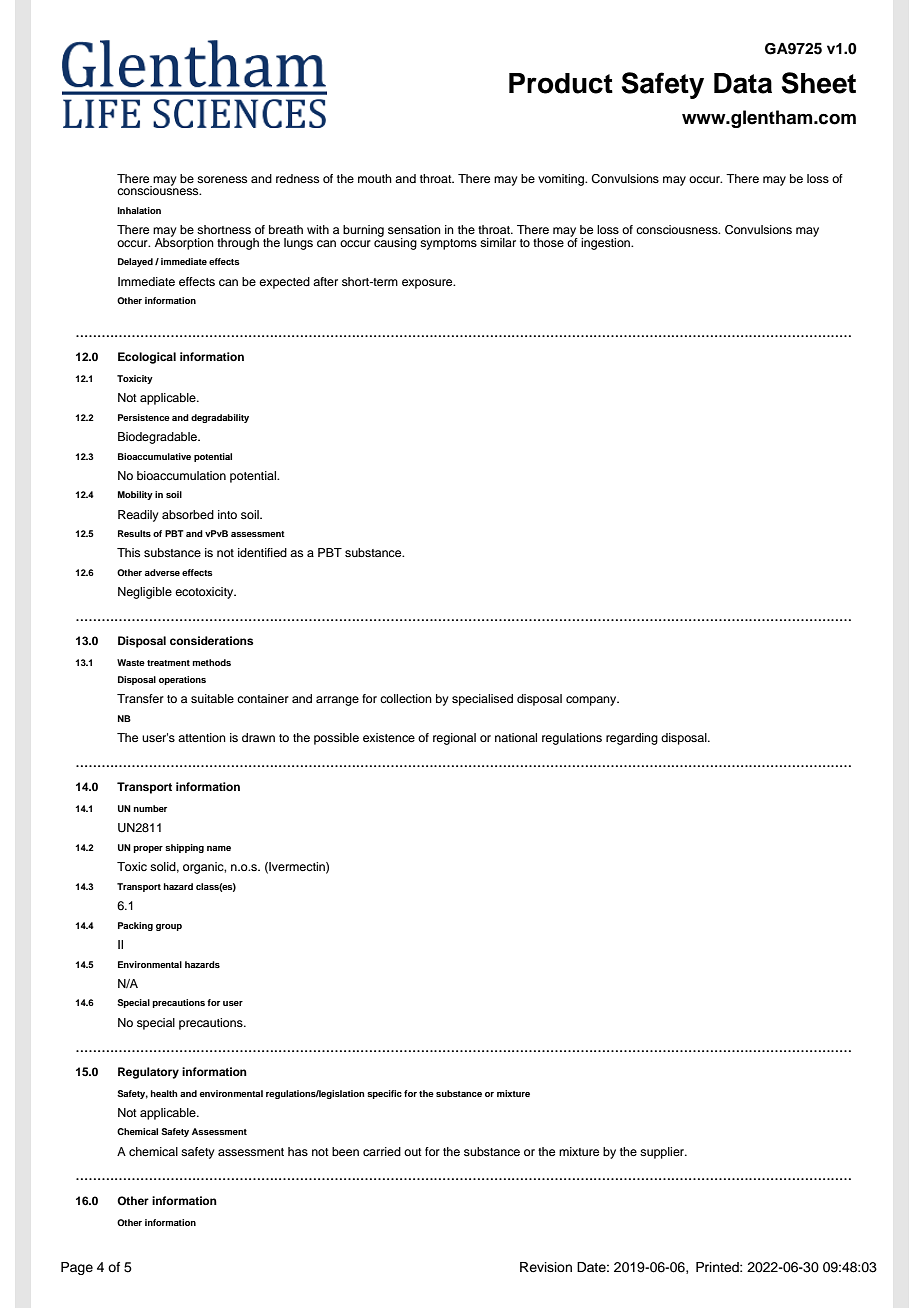  Describe the element at coordinates (632, 739) in the document. I see `regarding` at that location.
